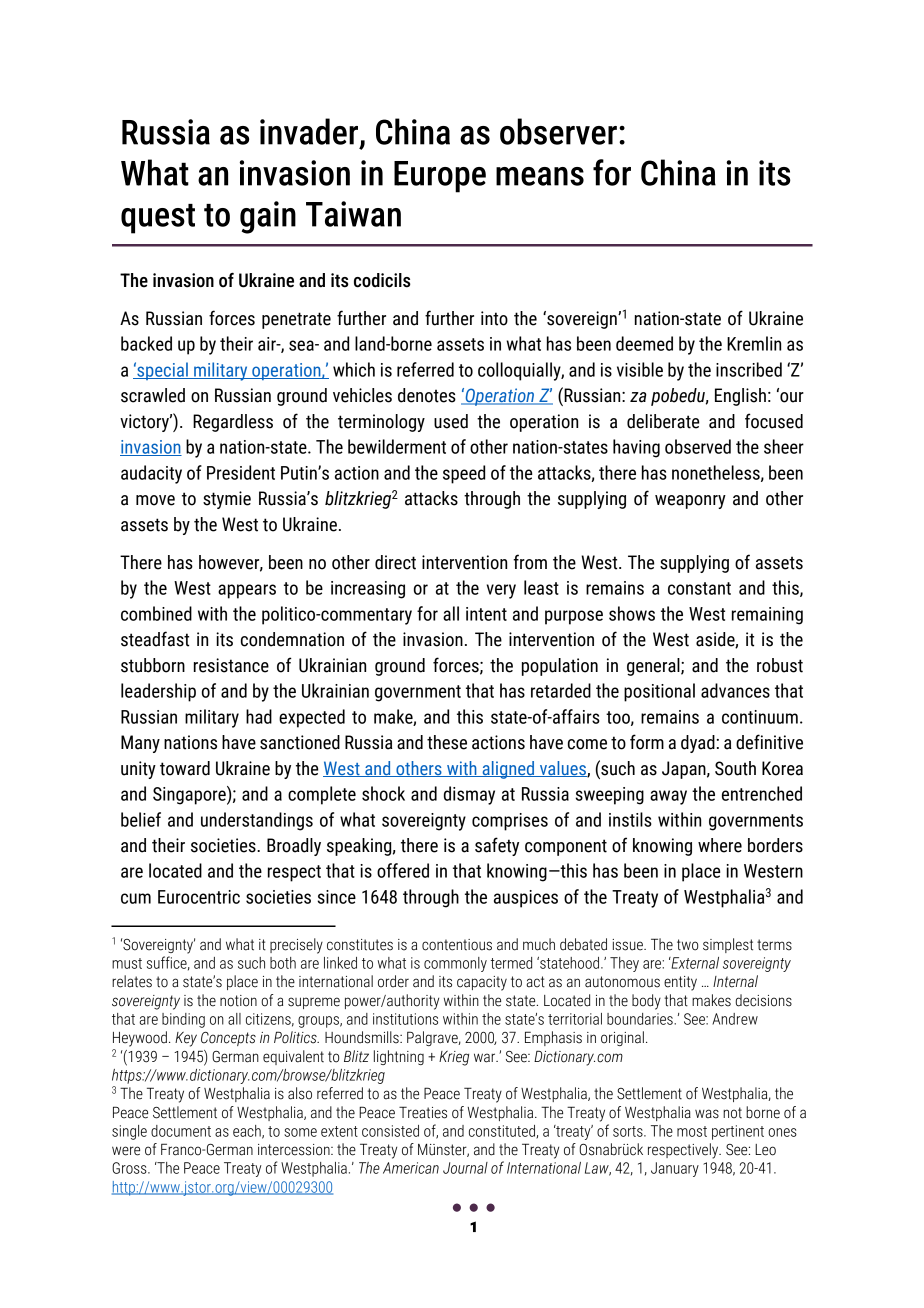 The height and width of the screenshot is (1308, 924). What do you see at coordinates (668, 797) in the screenshot?
I see `away` at bounding box center [668, 797].
